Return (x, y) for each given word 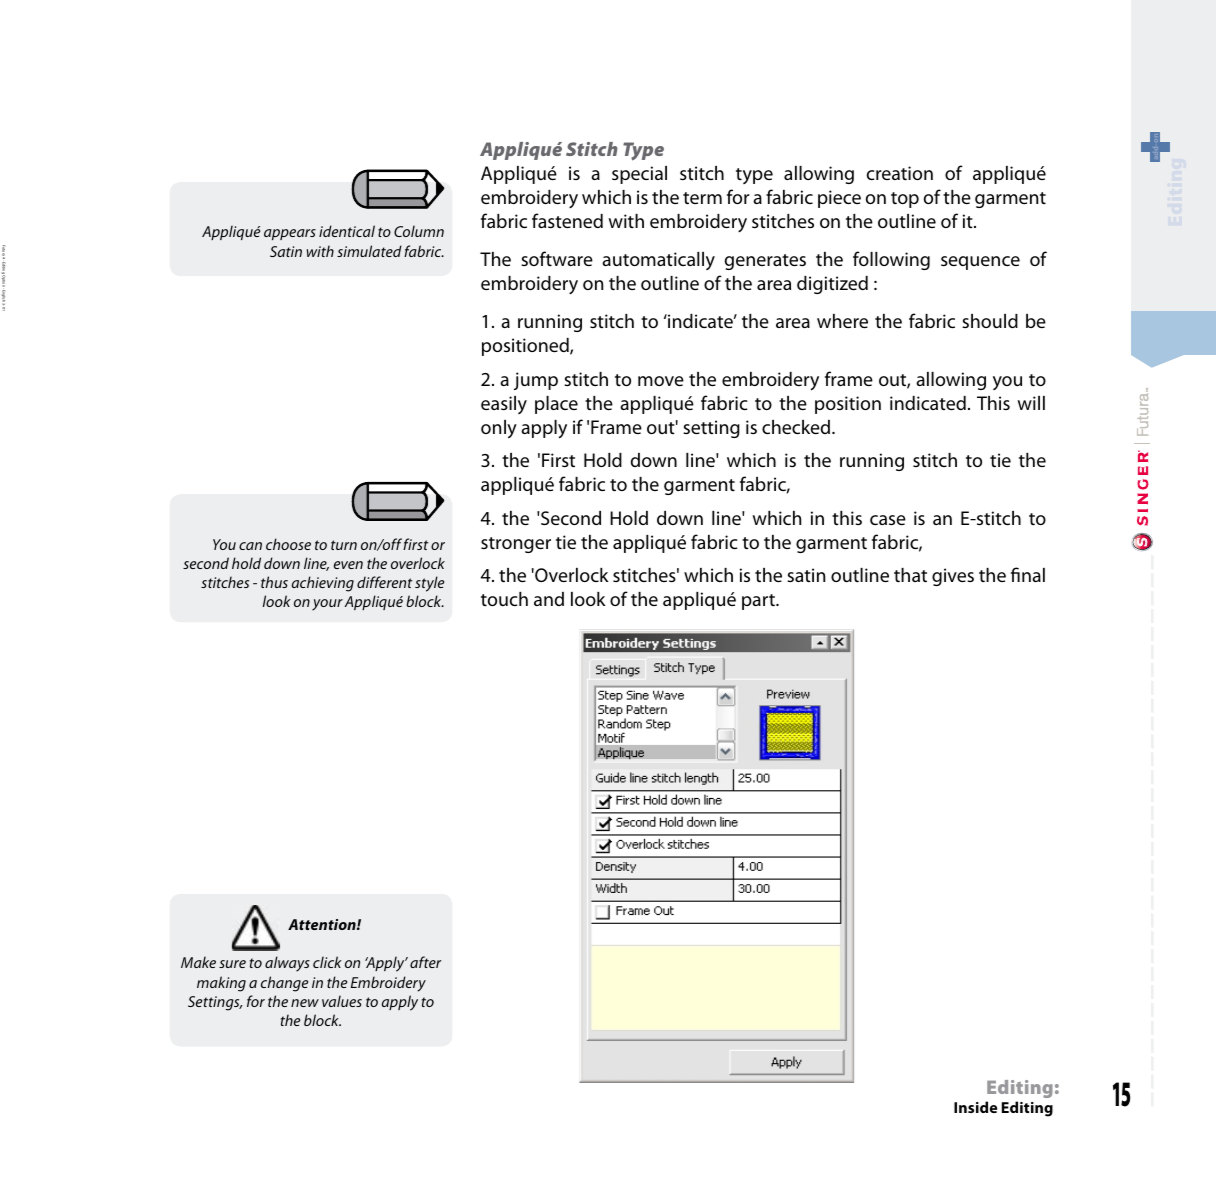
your (327, 605)
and (549, 599)
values (342, 1001)
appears (290, 234)
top (905, 200)
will (1031, 403)
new (305, 1003)
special (639, 175)
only (499, 429)
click (327, 962)
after (425, 962)
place (556, 405)
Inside (975, 1107)
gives (953, 577)
